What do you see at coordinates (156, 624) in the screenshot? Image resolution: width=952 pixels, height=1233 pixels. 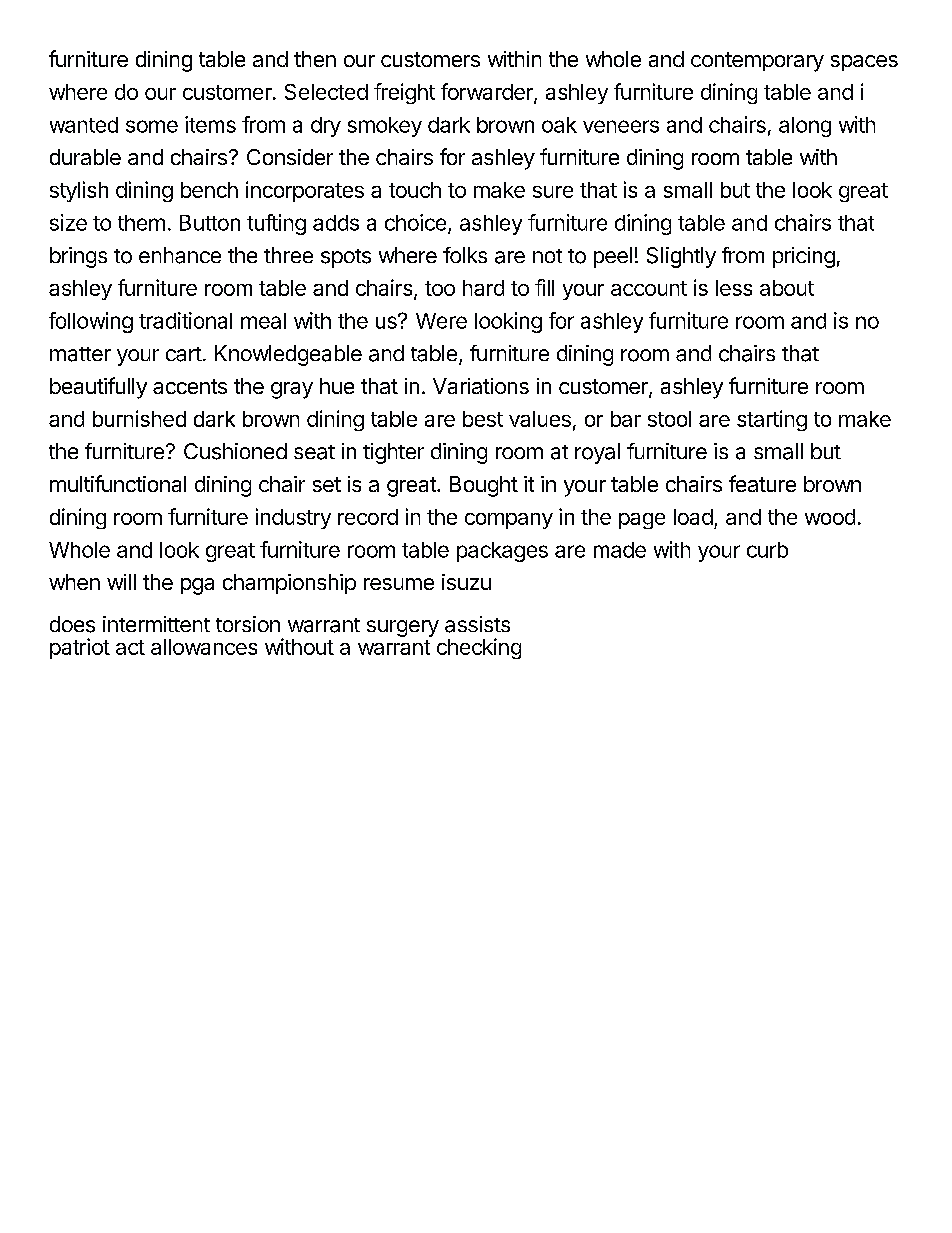 I see `intermittent` at bounding box center [156, 624].
